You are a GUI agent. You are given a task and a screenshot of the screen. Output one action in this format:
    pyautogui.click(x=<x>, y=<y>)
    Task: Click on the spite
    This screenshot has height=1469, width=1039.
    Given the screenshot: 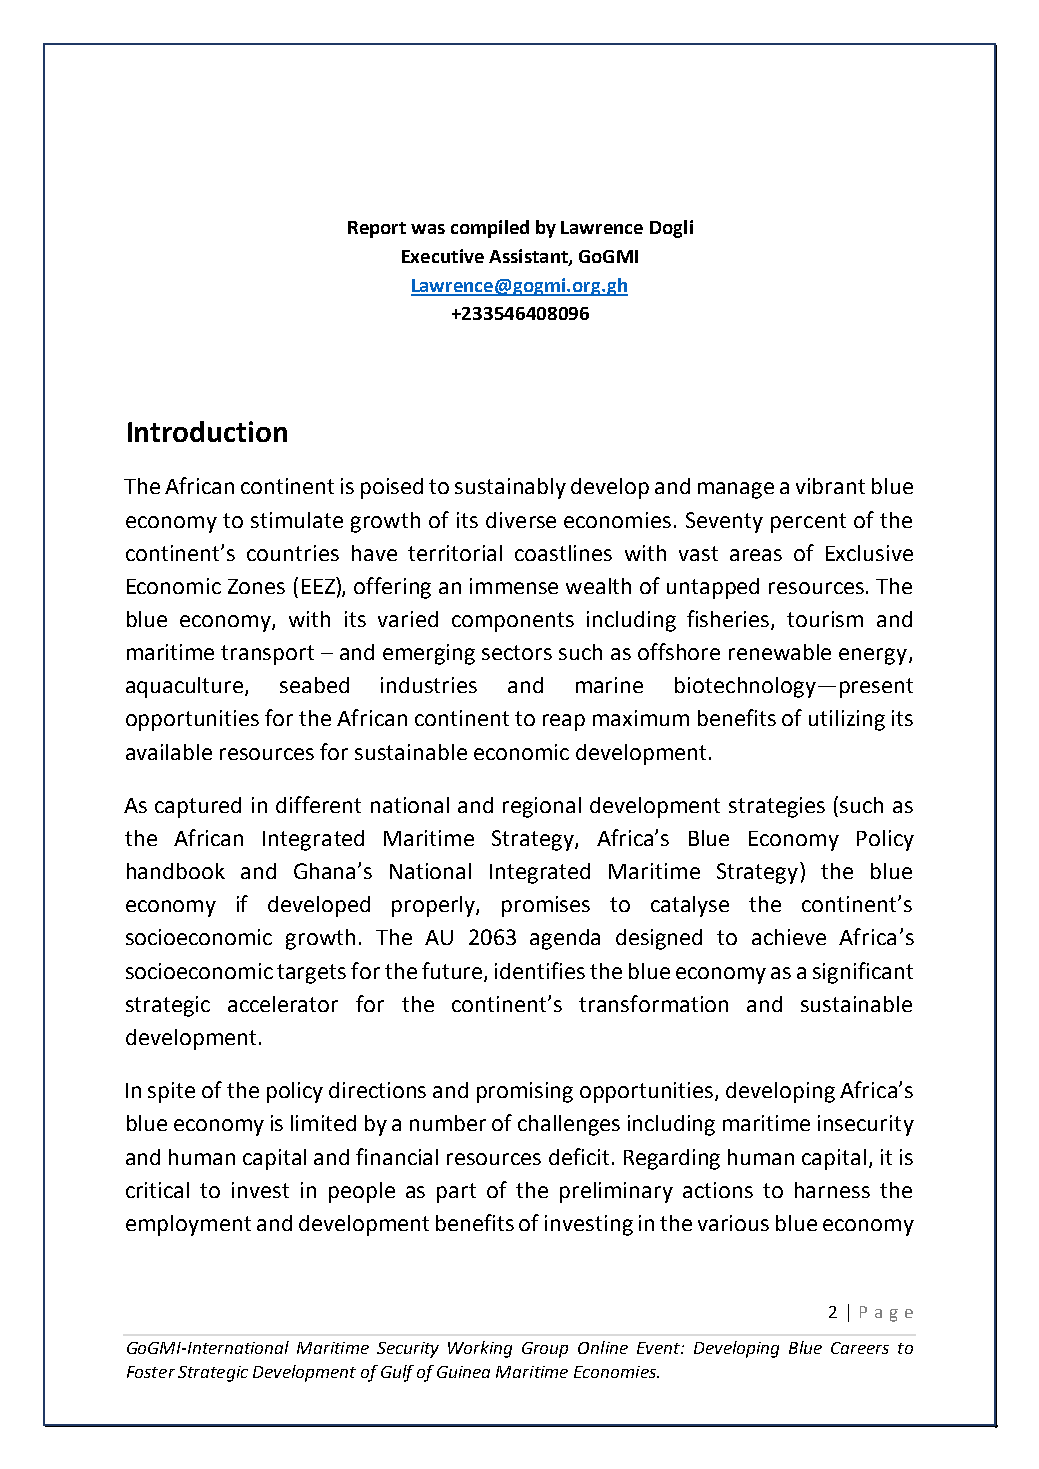 What is the action you would take?
    pyautogui.click(x=171, y=1092)
